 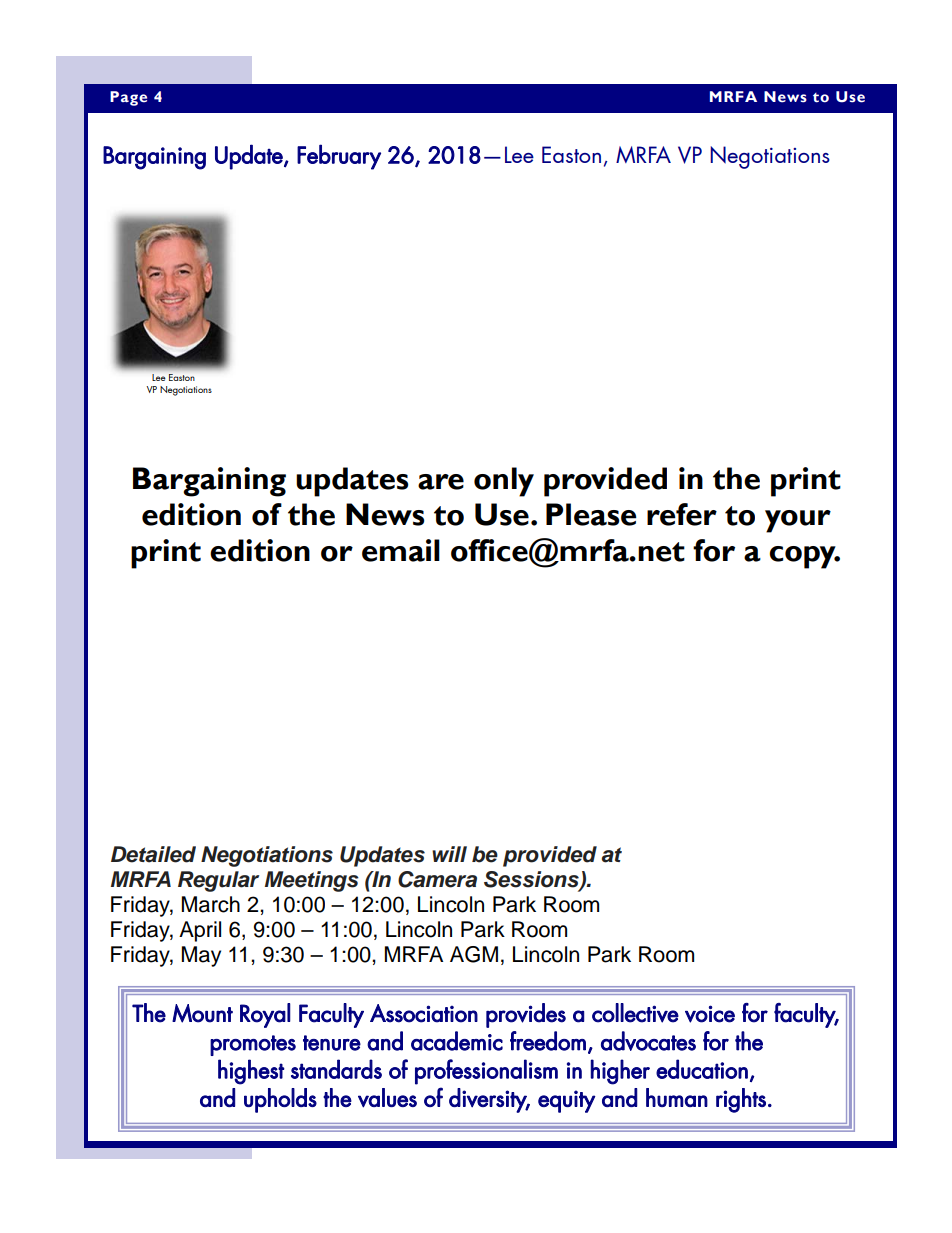 I want to click on only, so click(x=504, y=482).
